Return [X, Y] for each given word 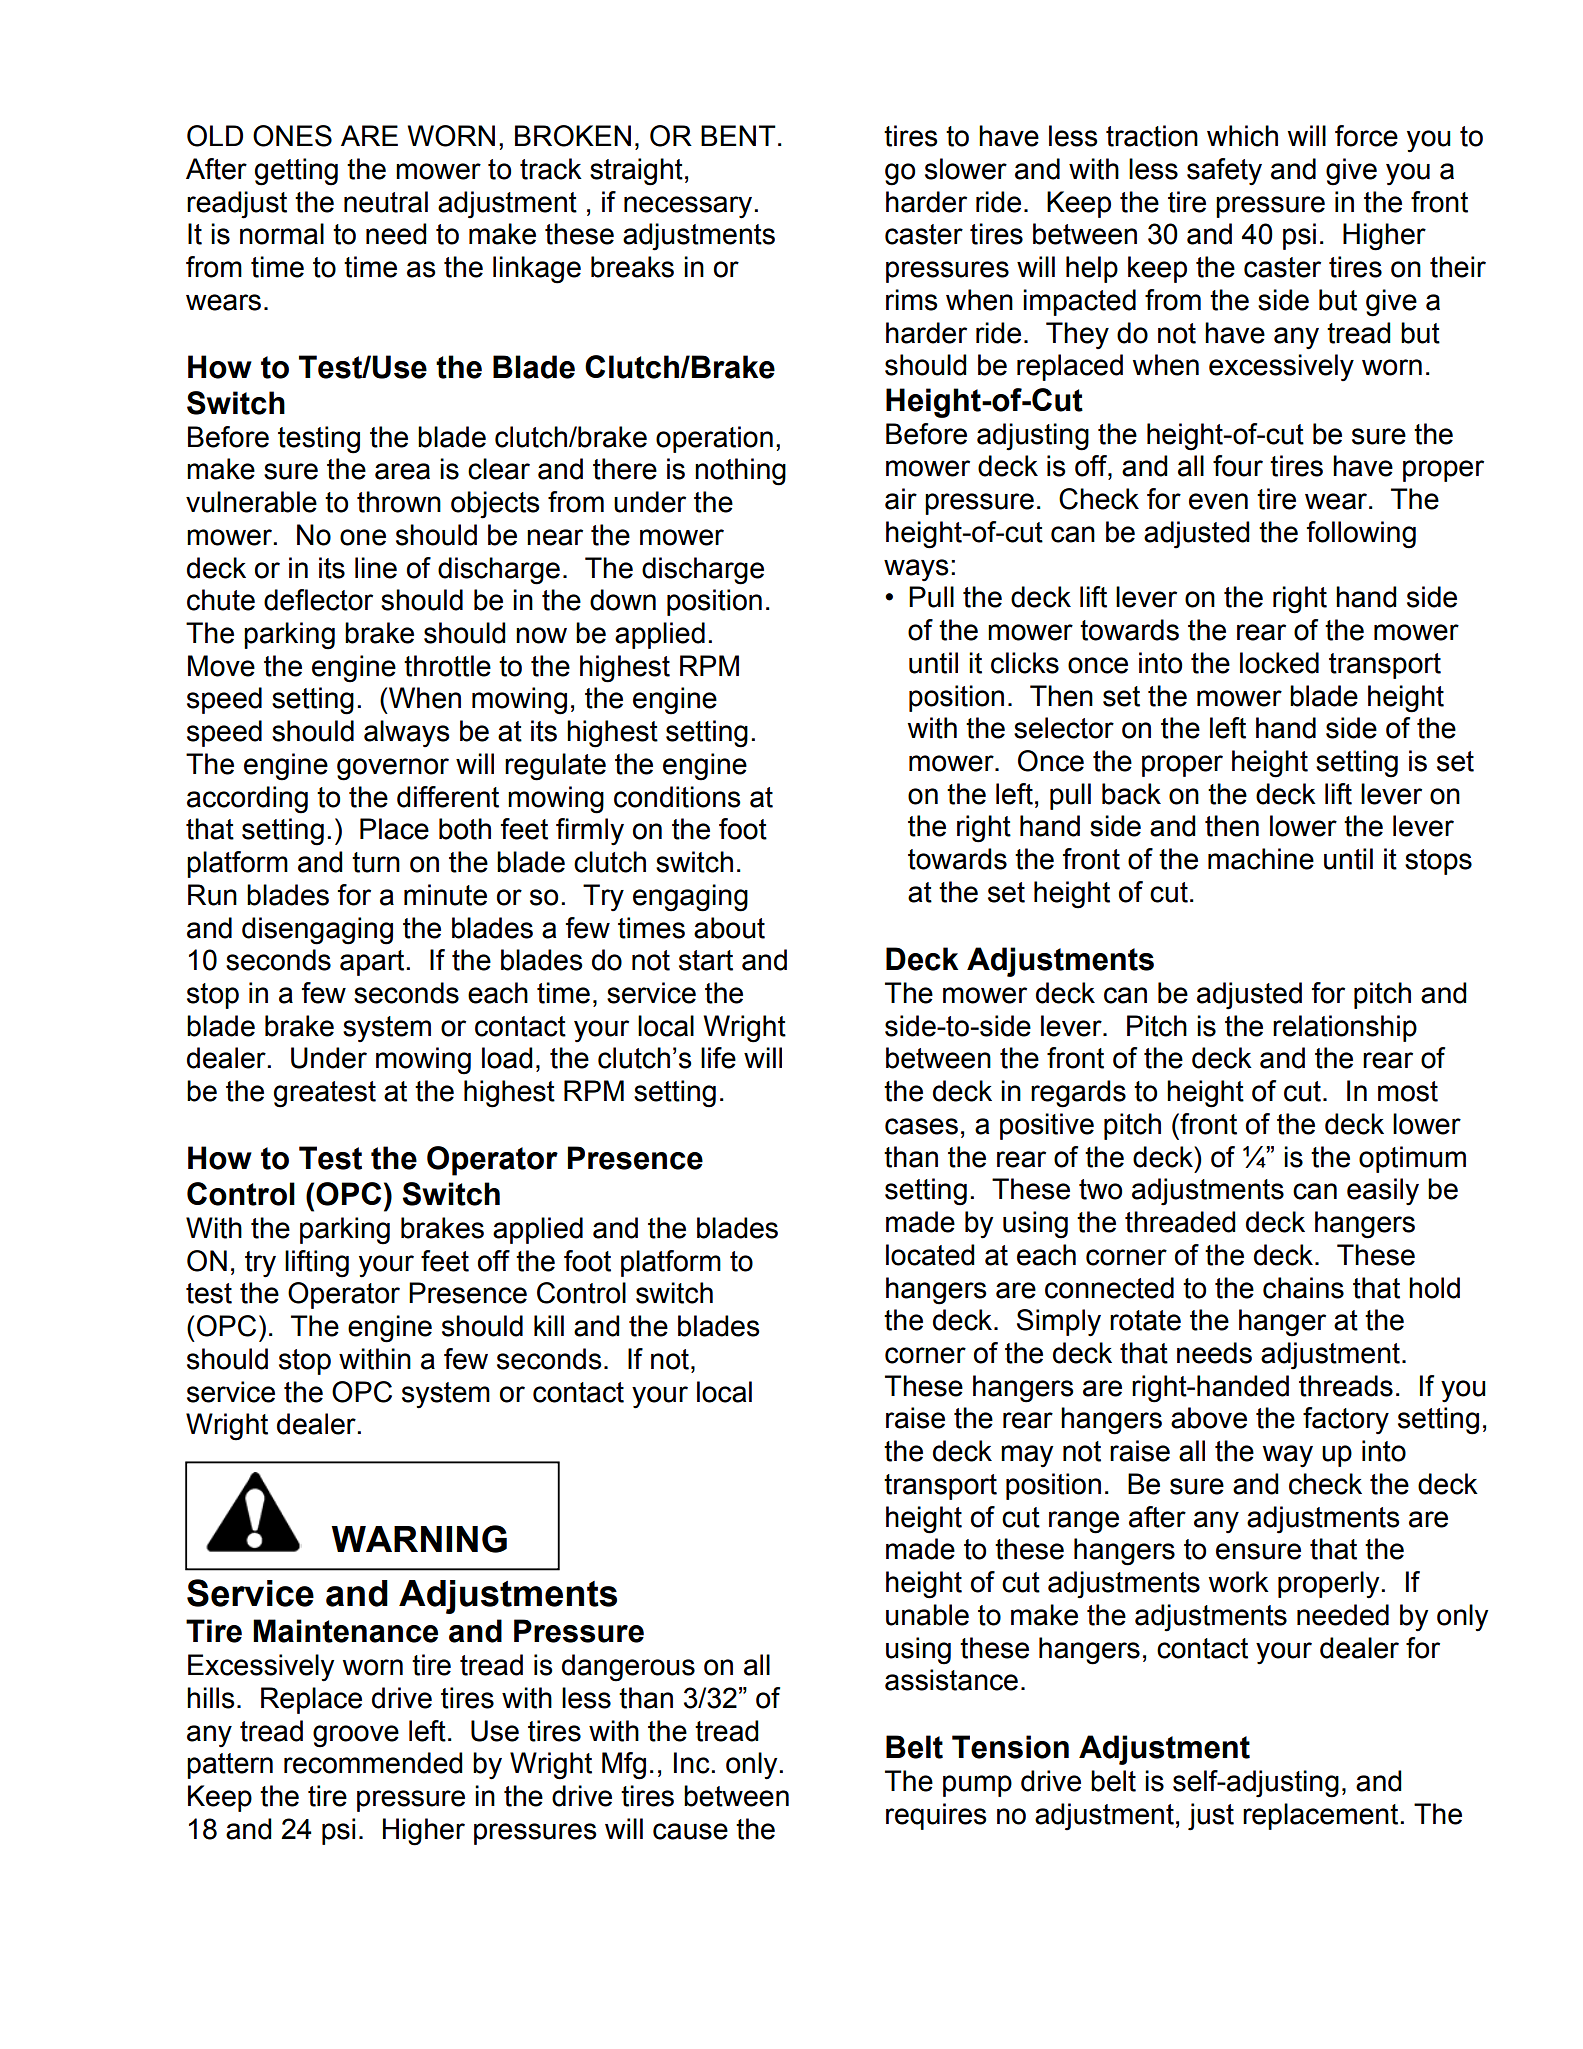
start [706, 960]
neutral [386, 202]
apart [373, 963]
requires [936, 1816]
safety [1224, 172]
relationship [1345, 1028]
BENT [738, 135]
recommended [373, 1763]
